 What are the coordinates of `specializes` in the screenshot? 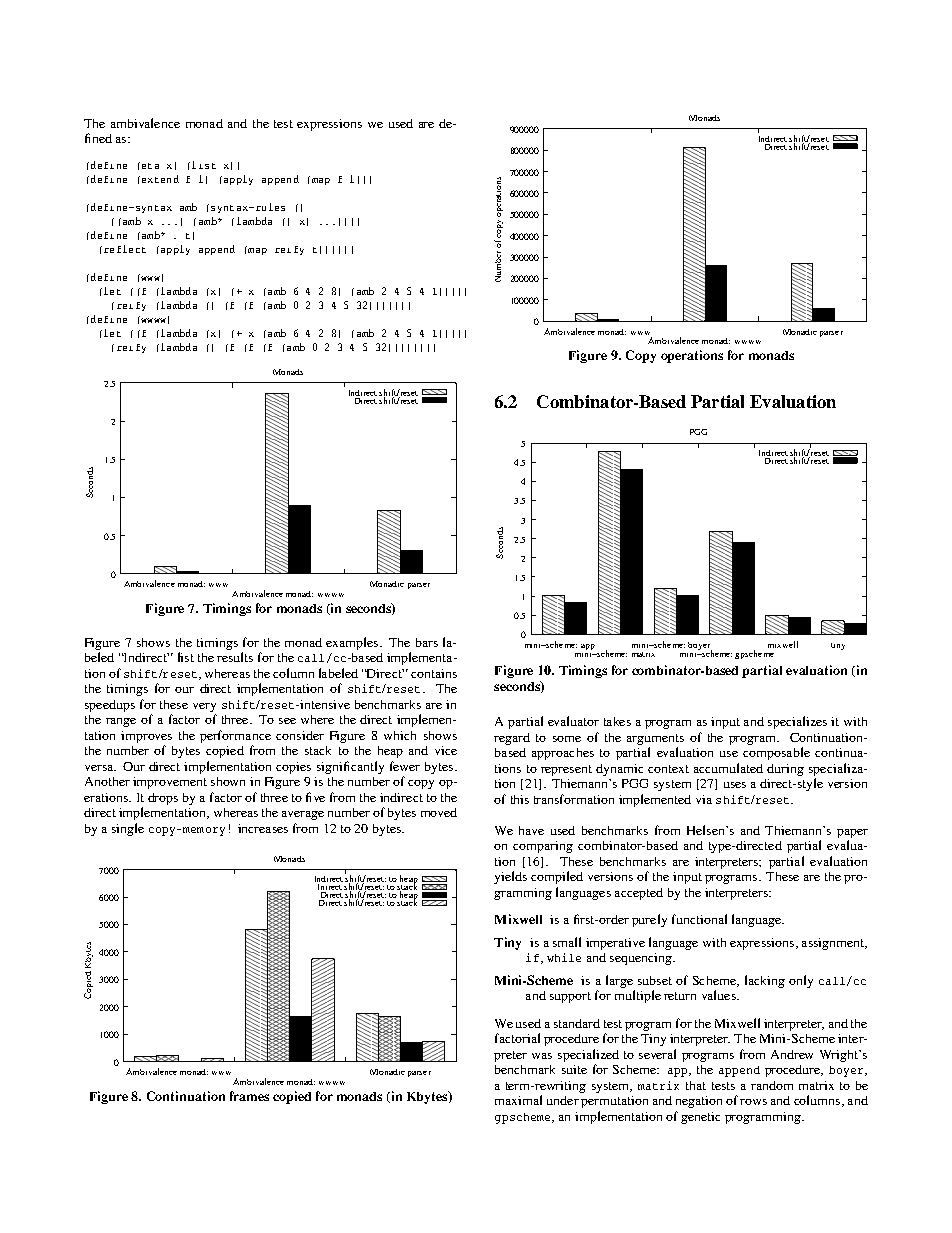 It's located at (797, 722).
